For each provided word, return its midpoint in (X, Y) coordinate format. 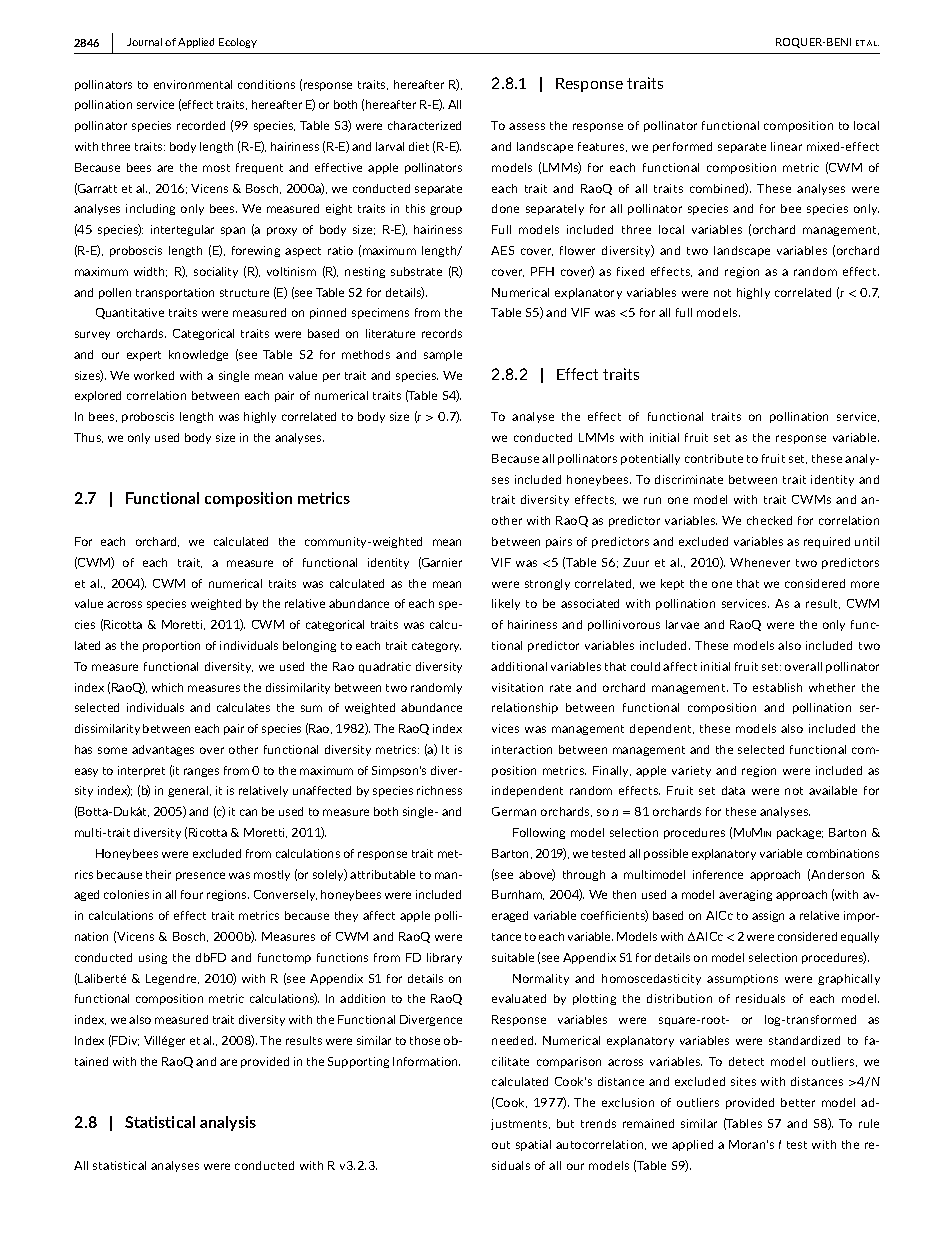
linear (786, 146)
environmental (193, 84)
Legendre (172, 979)
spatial (533, 1145)
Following (539, 833)
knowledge (198, 355)
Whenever (760, 562)
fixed (630, 271)
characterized (424, 125)
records (442, 333)
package (800, 833)
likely (506, 604)
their (158, 874)
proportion (171, 646)
